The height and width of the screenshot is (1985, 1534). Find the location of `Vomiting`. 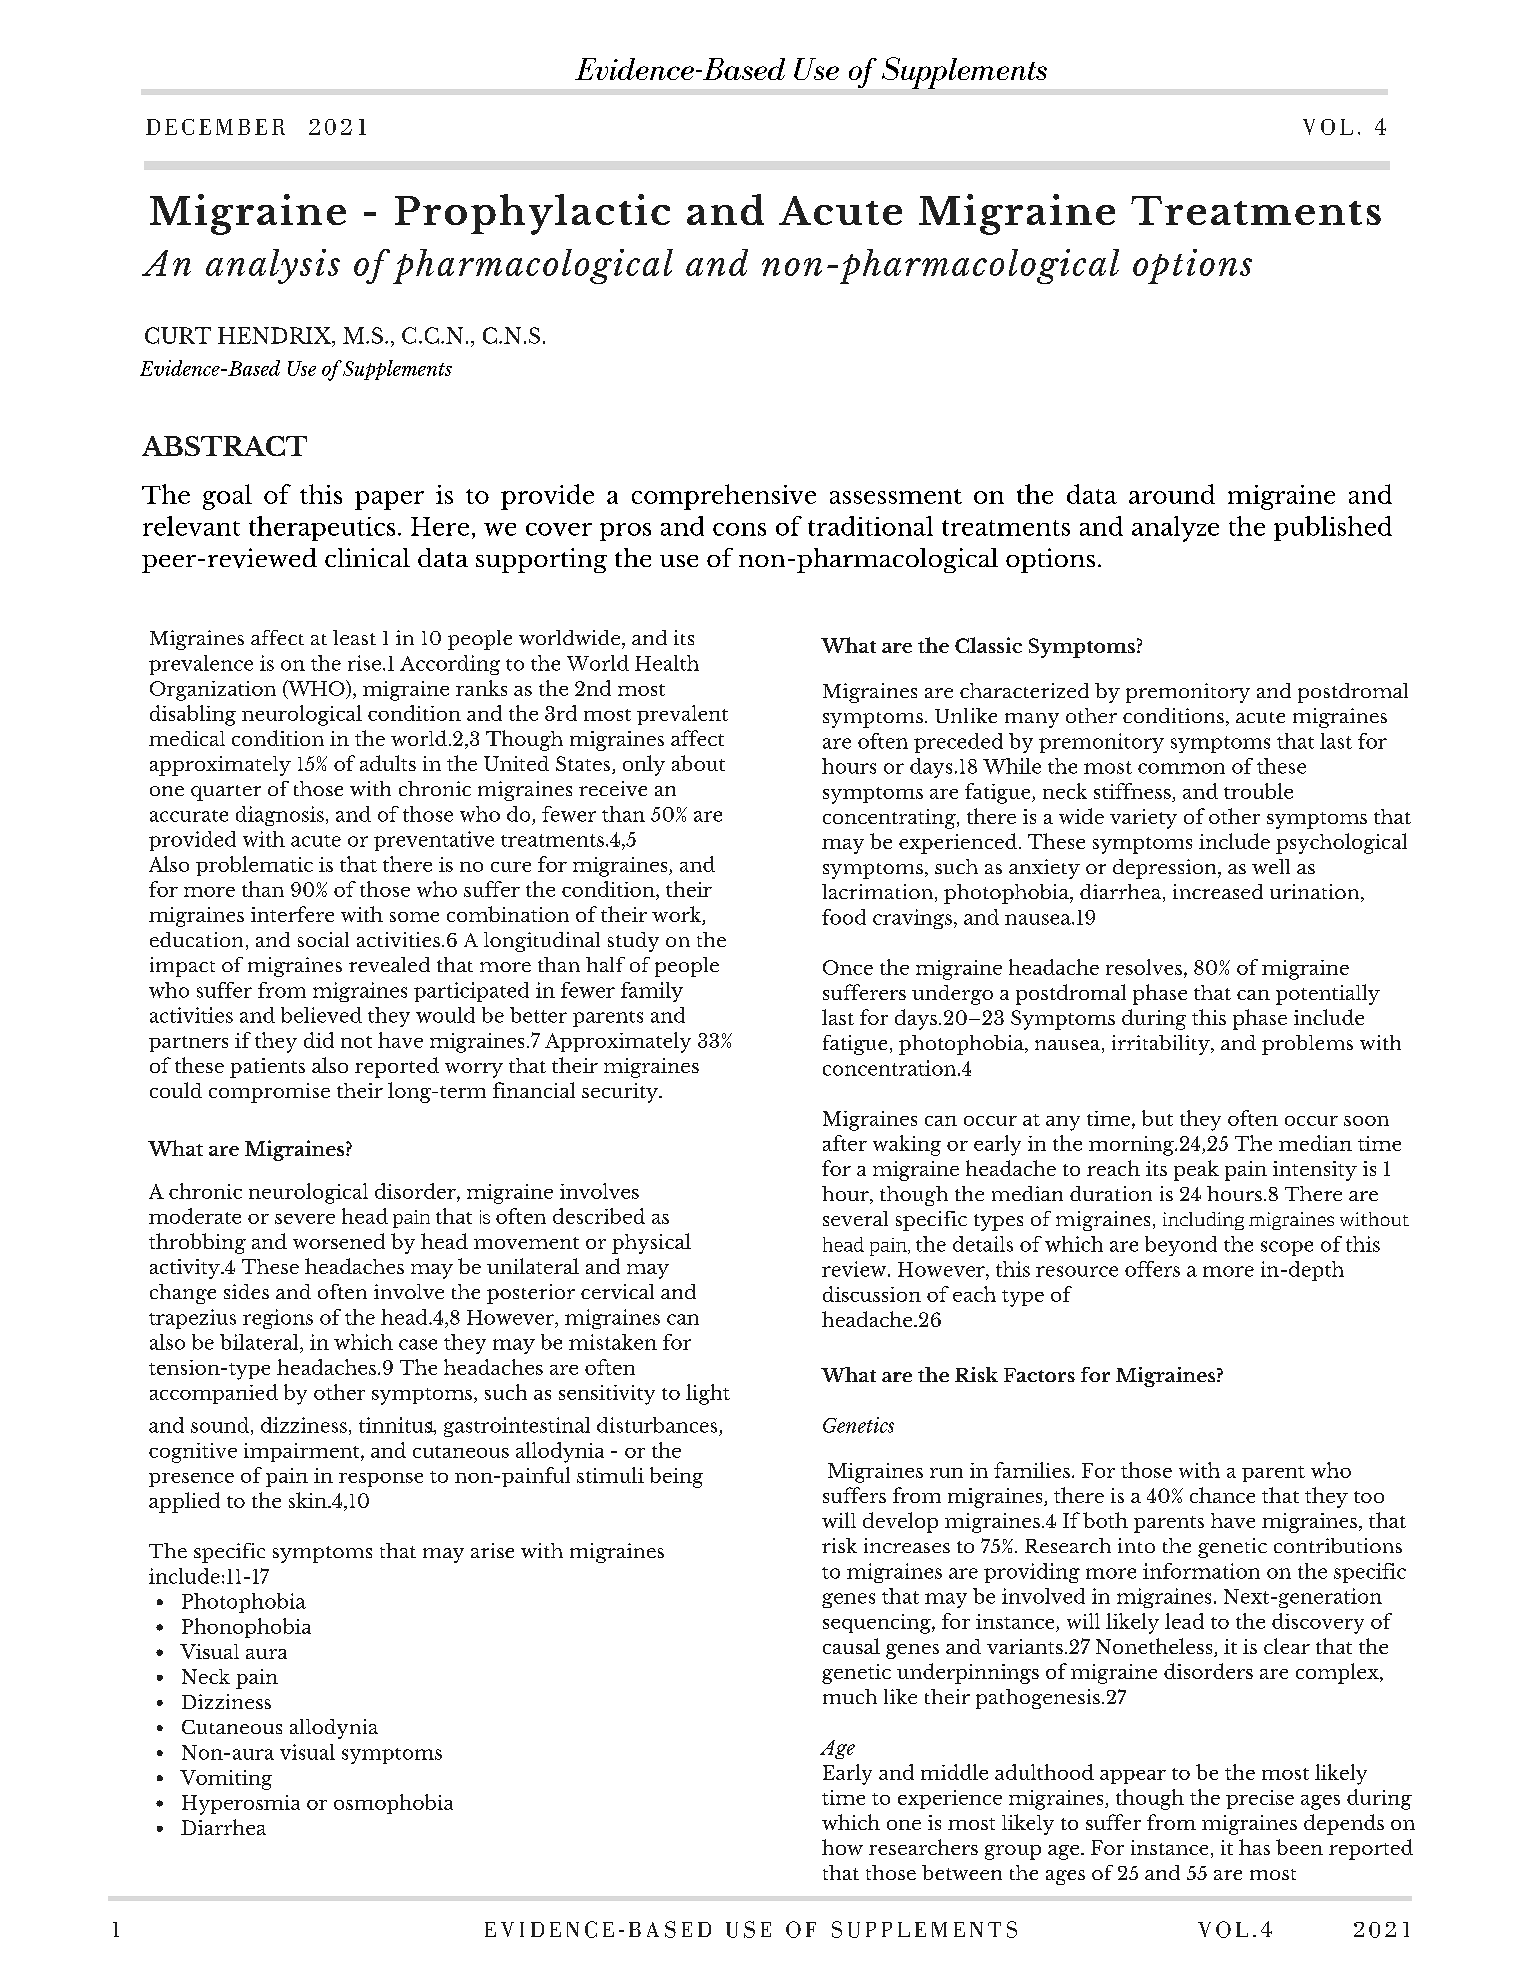

Vomiting is located at coordinates (226, 1780).
